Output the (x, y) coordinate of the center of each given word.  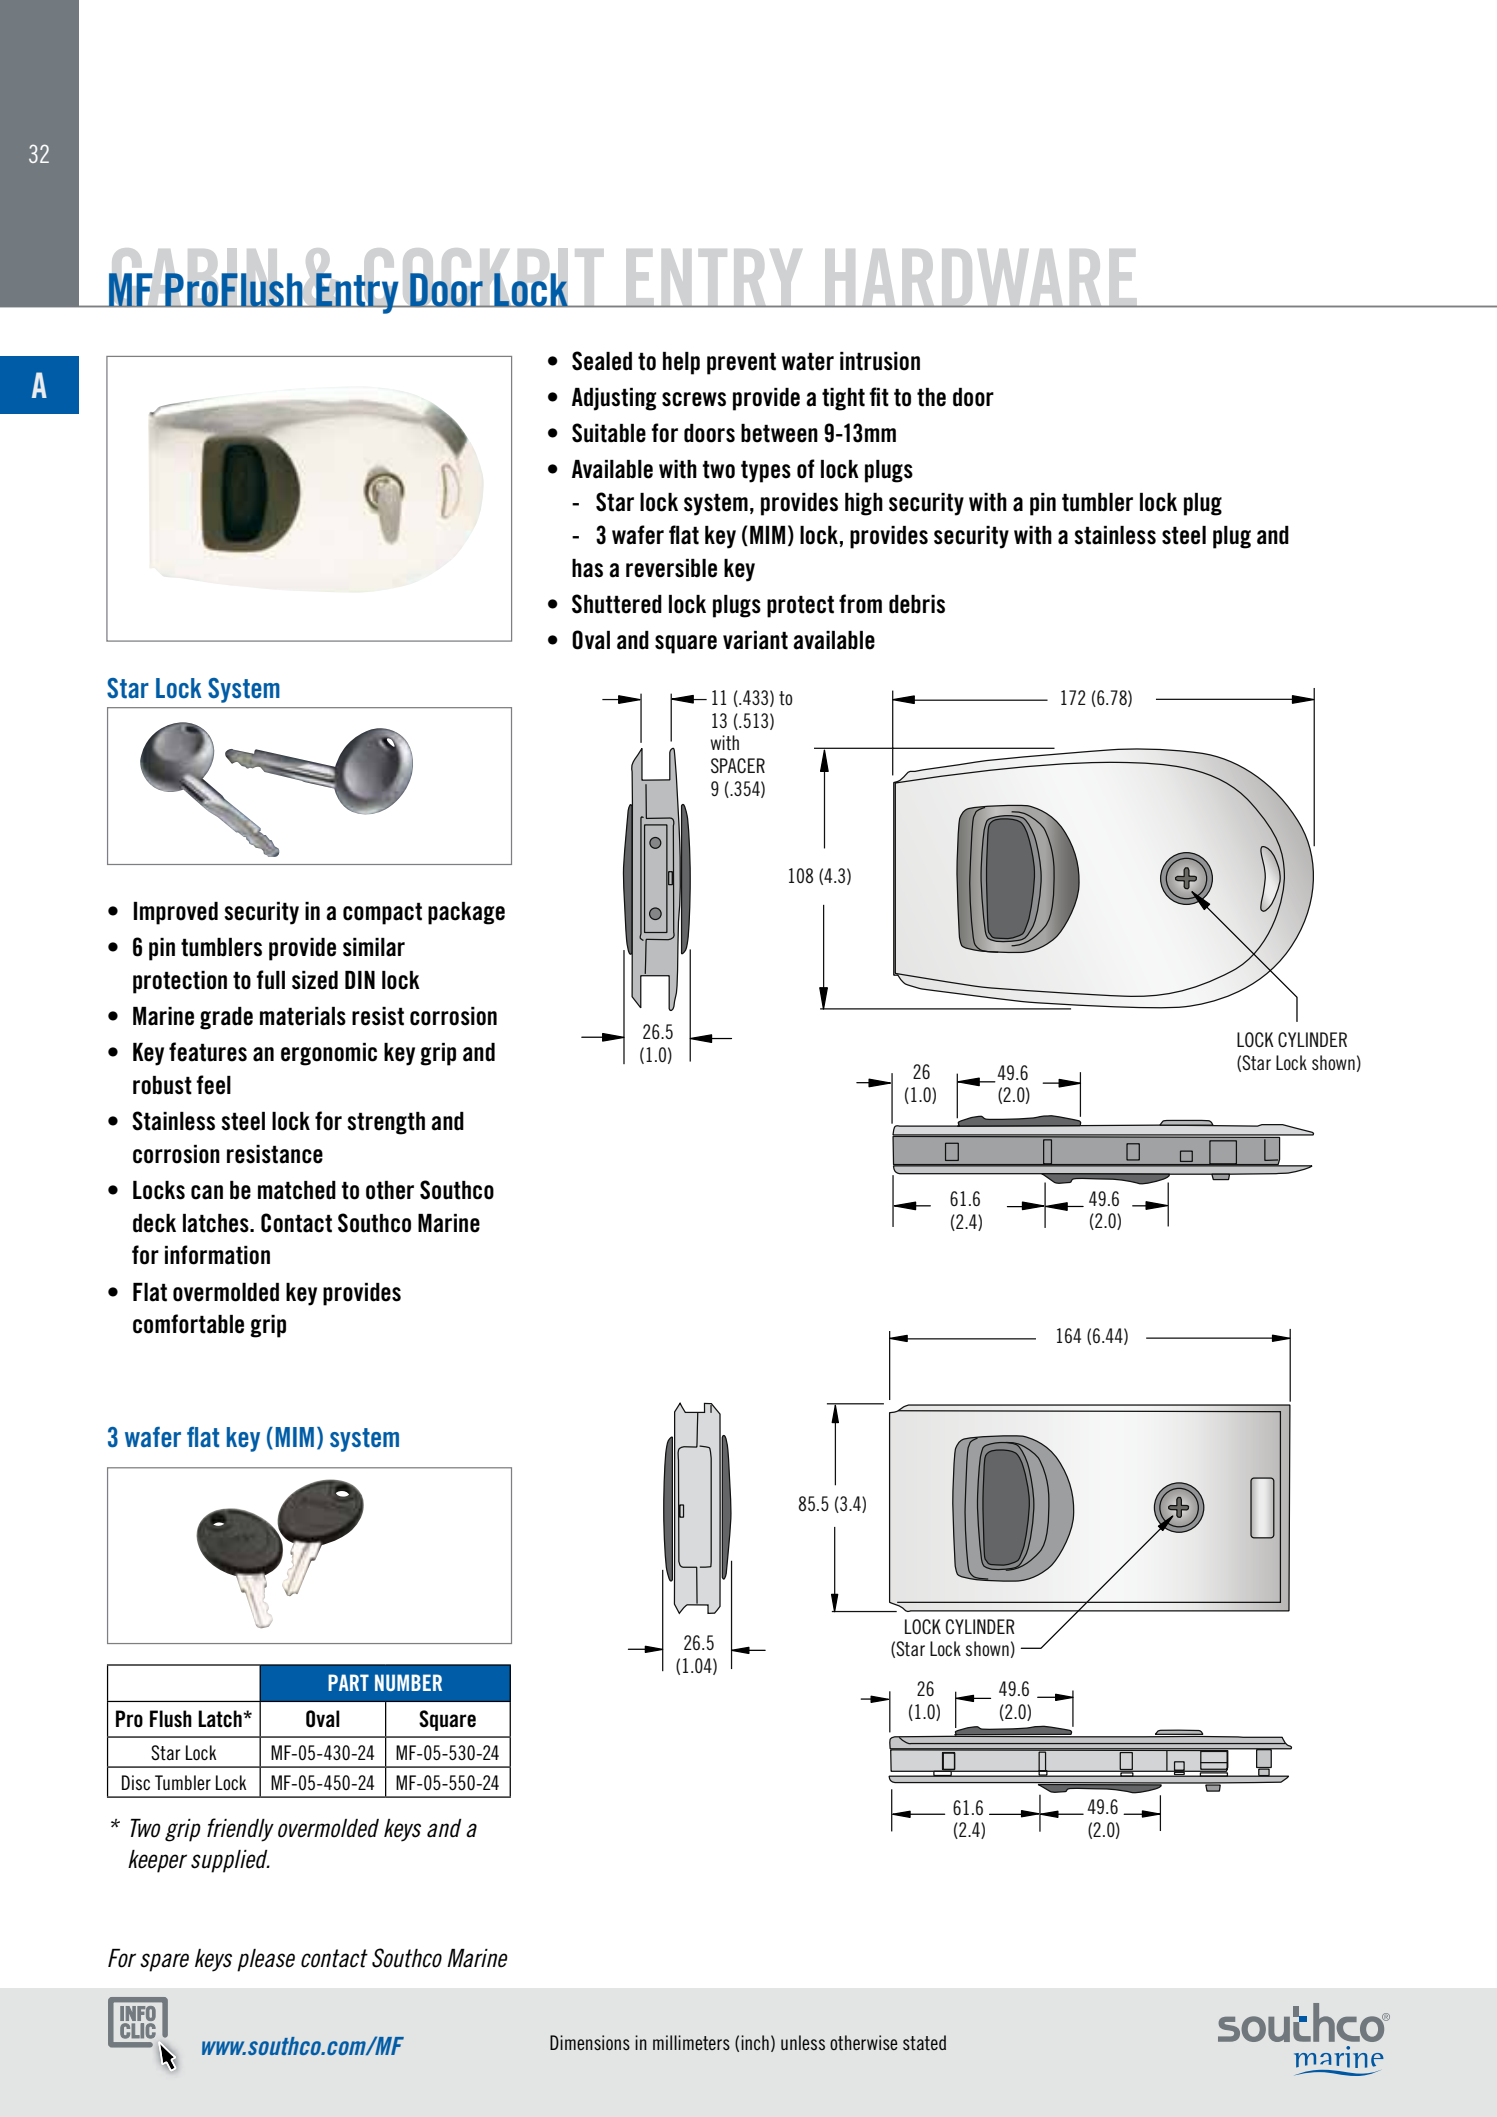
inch (755, 2042)
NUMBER (408, 1682)
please (266, 1960)
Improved (176, 913)
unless (803, 2042)
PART (348, 1682)
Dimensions (590, 2042)
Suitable (609, 433)
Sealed (602, 361)
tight (843, 399)
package (466, 913)
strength (386, 1123)
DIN (360, 980)
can (207, 1192)
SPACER (738, 765)
